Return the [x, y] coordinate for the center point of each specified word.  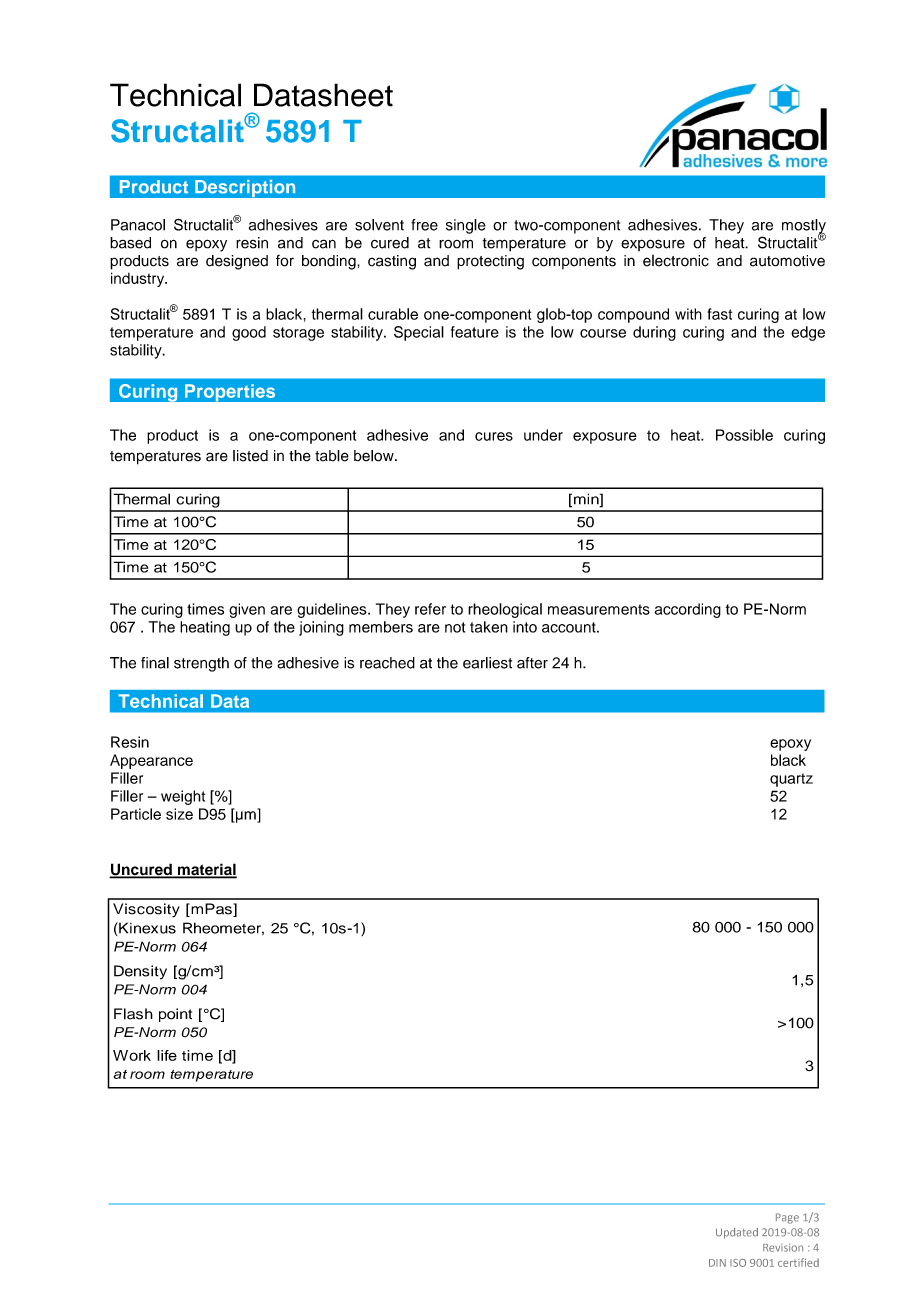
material [206, 870]
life [167, 1055]
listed [250, 456]
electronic [676, 261]
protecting [490, 262]
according [688, 610]
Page [787, 1218]
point [175, 1015]
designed [237, 262]
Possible [744, 435]
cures [494, 436]
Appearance [151, 761]
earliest [487, 663]
